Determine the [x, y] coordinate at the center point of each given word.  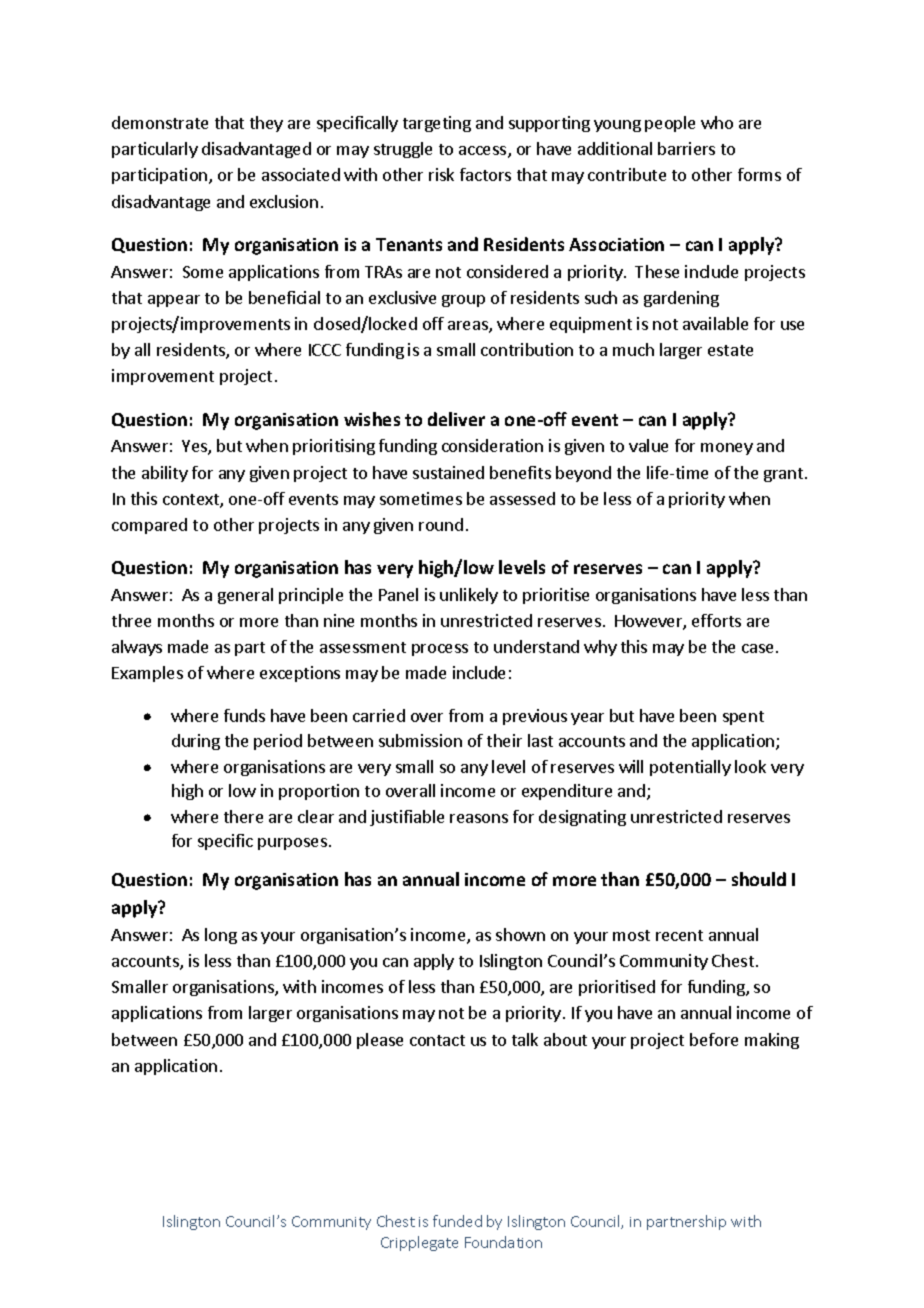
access [482, 150]
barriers [686, 148]
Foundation [503, 1242]
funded [457, 1221]
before [714, 1039]
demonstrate [160, 122]
